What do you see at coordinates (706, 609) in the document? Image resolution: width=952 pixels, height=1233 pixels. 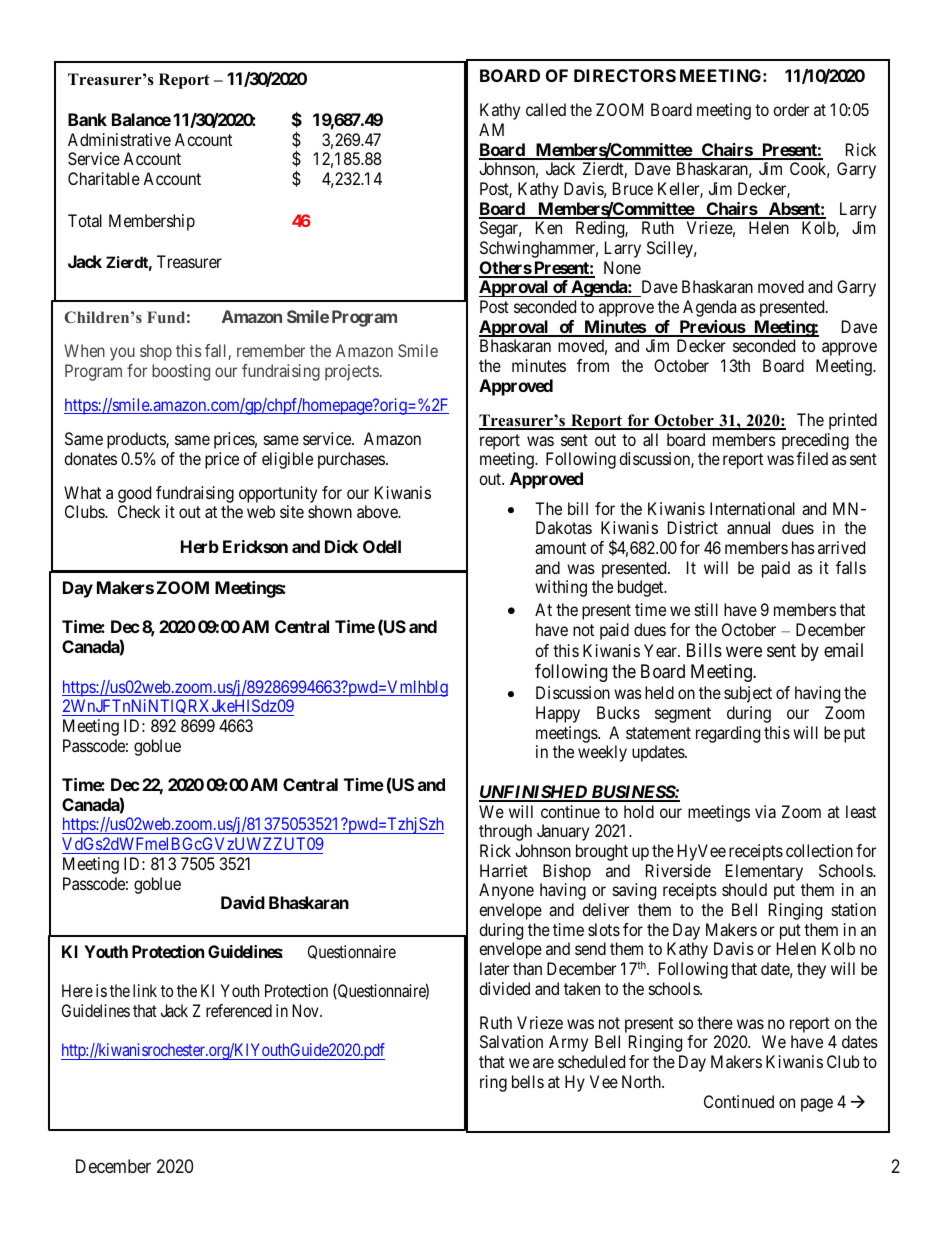 I see `still` at bounding box center [706, 609].
